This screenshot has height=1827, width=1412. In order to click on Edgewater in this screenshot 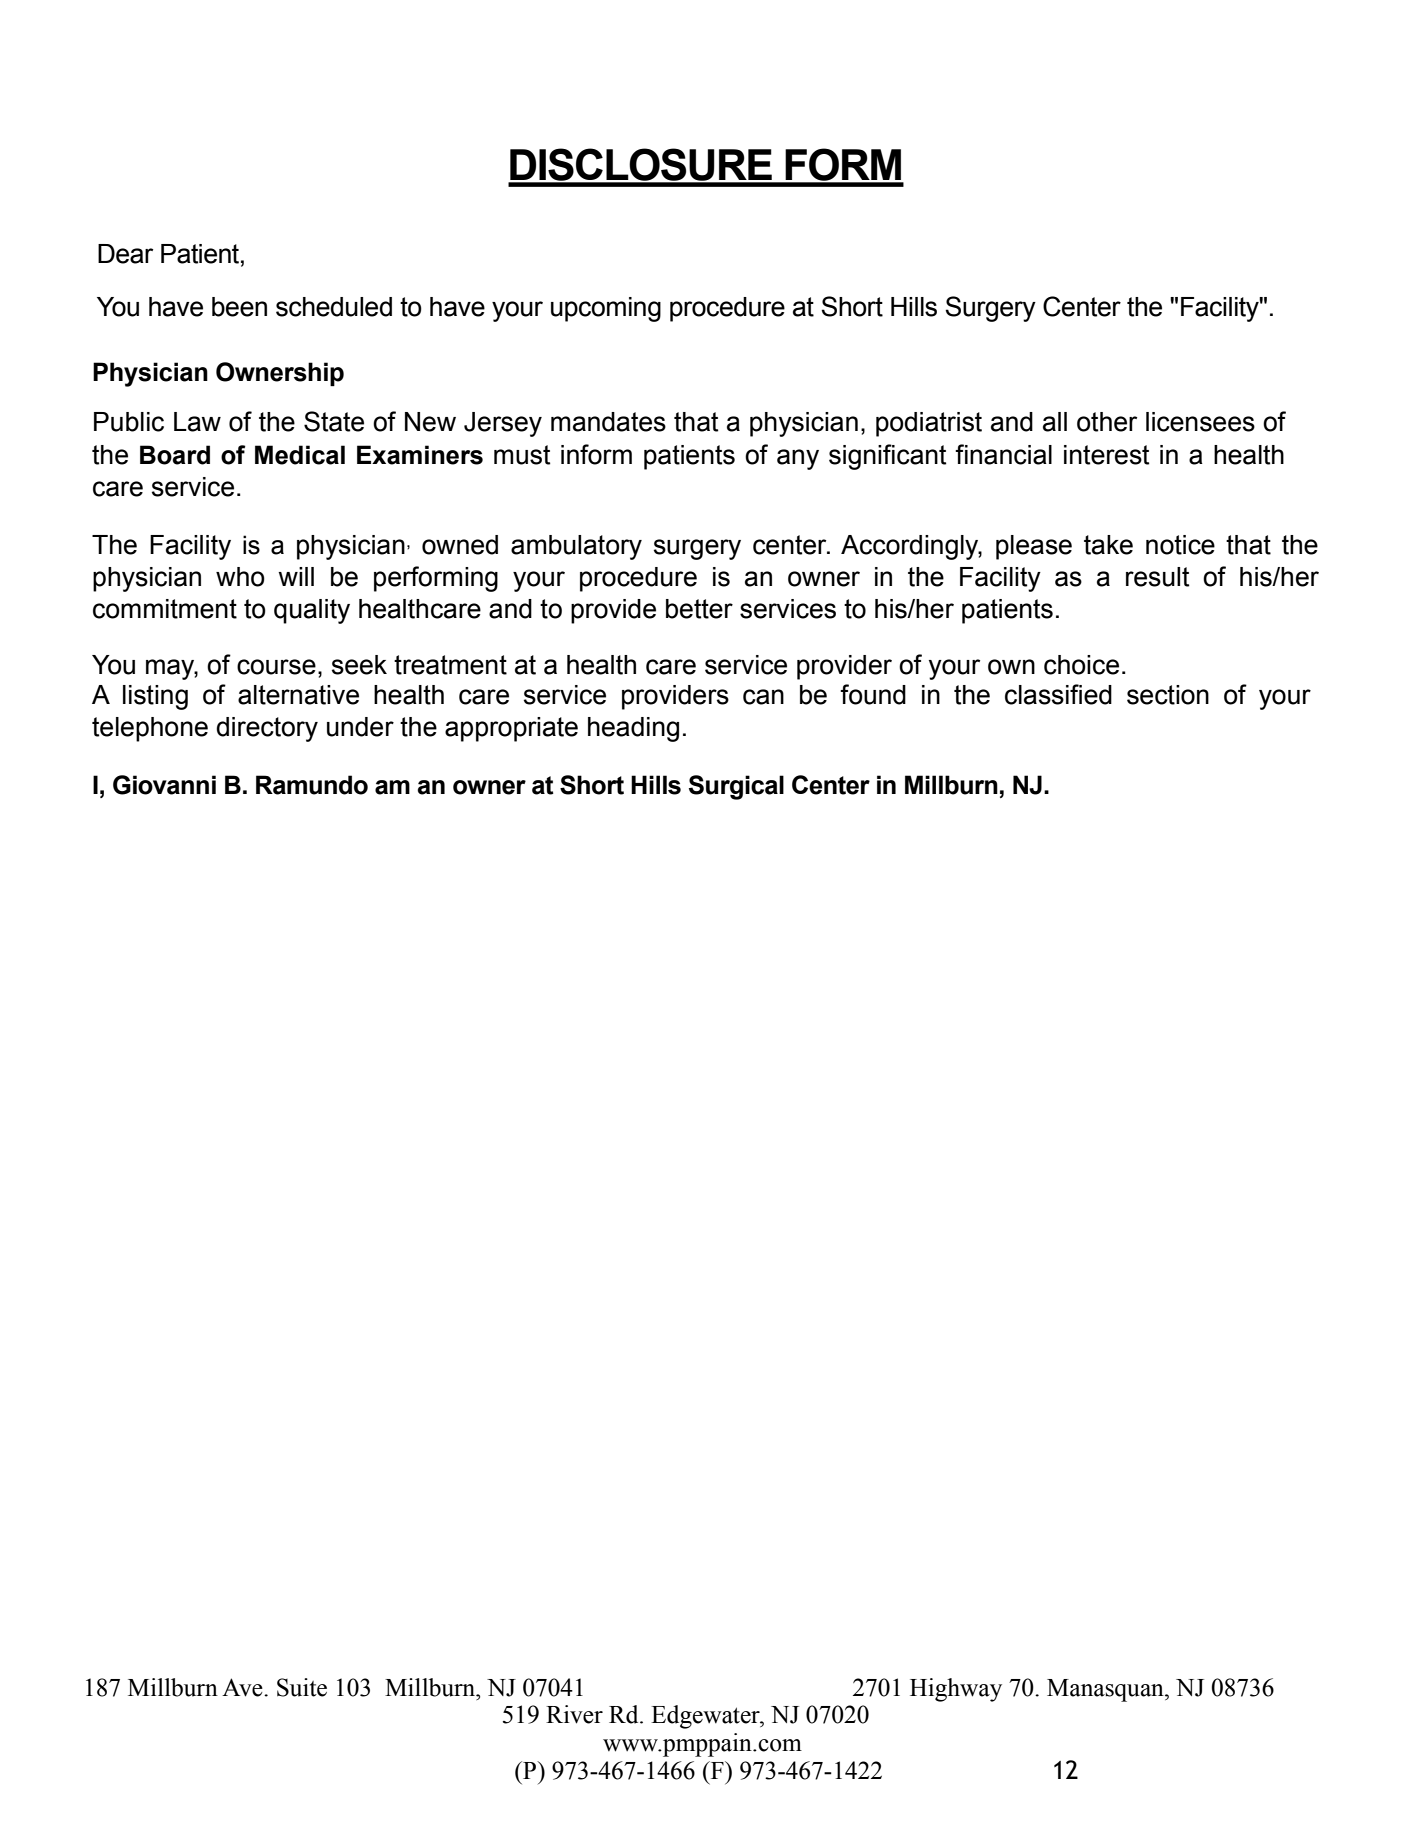, I will do `click(706, 1717)`.
